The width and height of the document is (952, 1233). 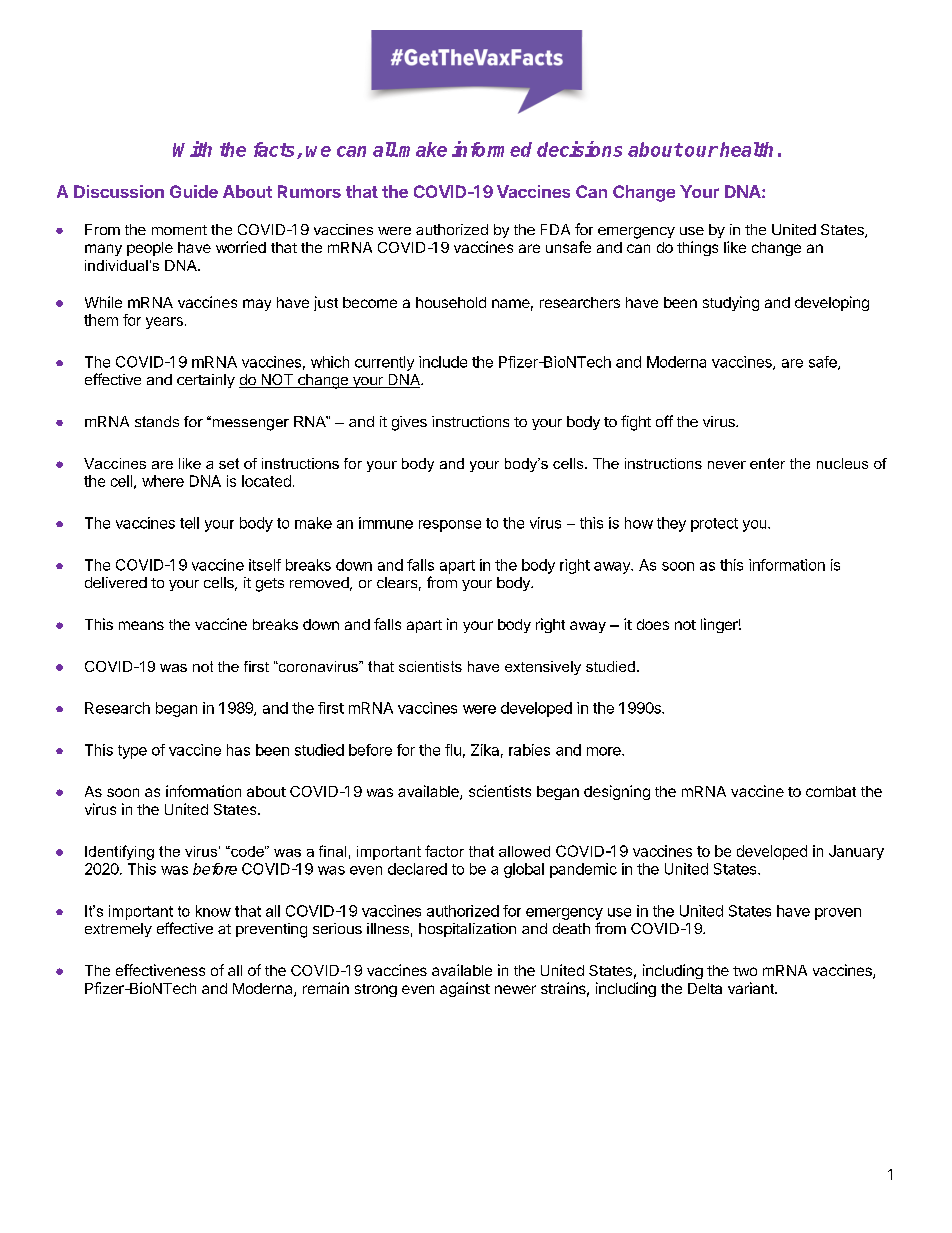 What do you see at coordinates (492, 149) in the document?
I see `informed` at bounding box center [492, 149].
